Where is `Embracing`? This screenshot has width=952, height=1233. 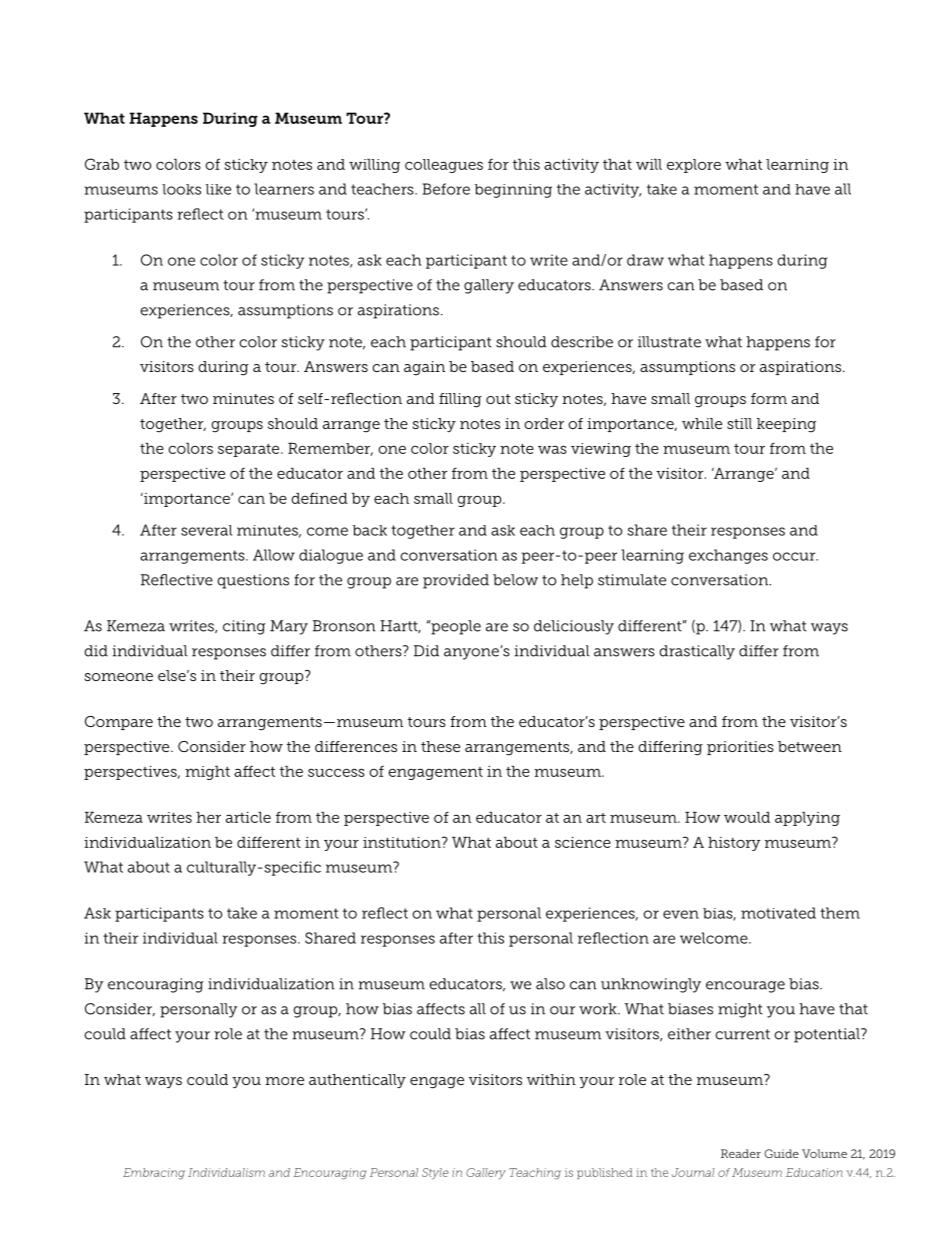
Embracing is located at coordinates (154, 1174).
